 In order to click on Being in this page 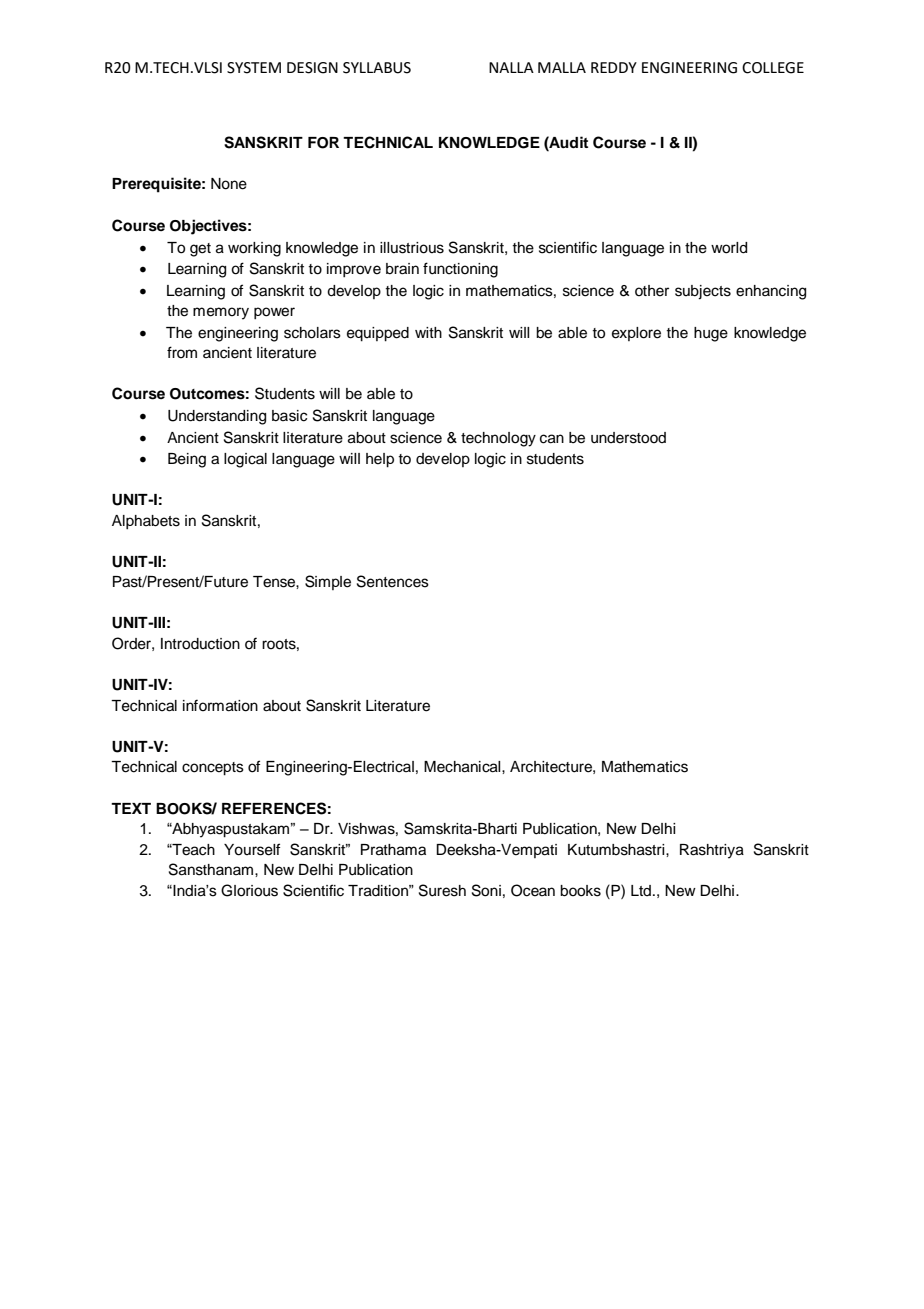, I will do `click(187, 460)`.
